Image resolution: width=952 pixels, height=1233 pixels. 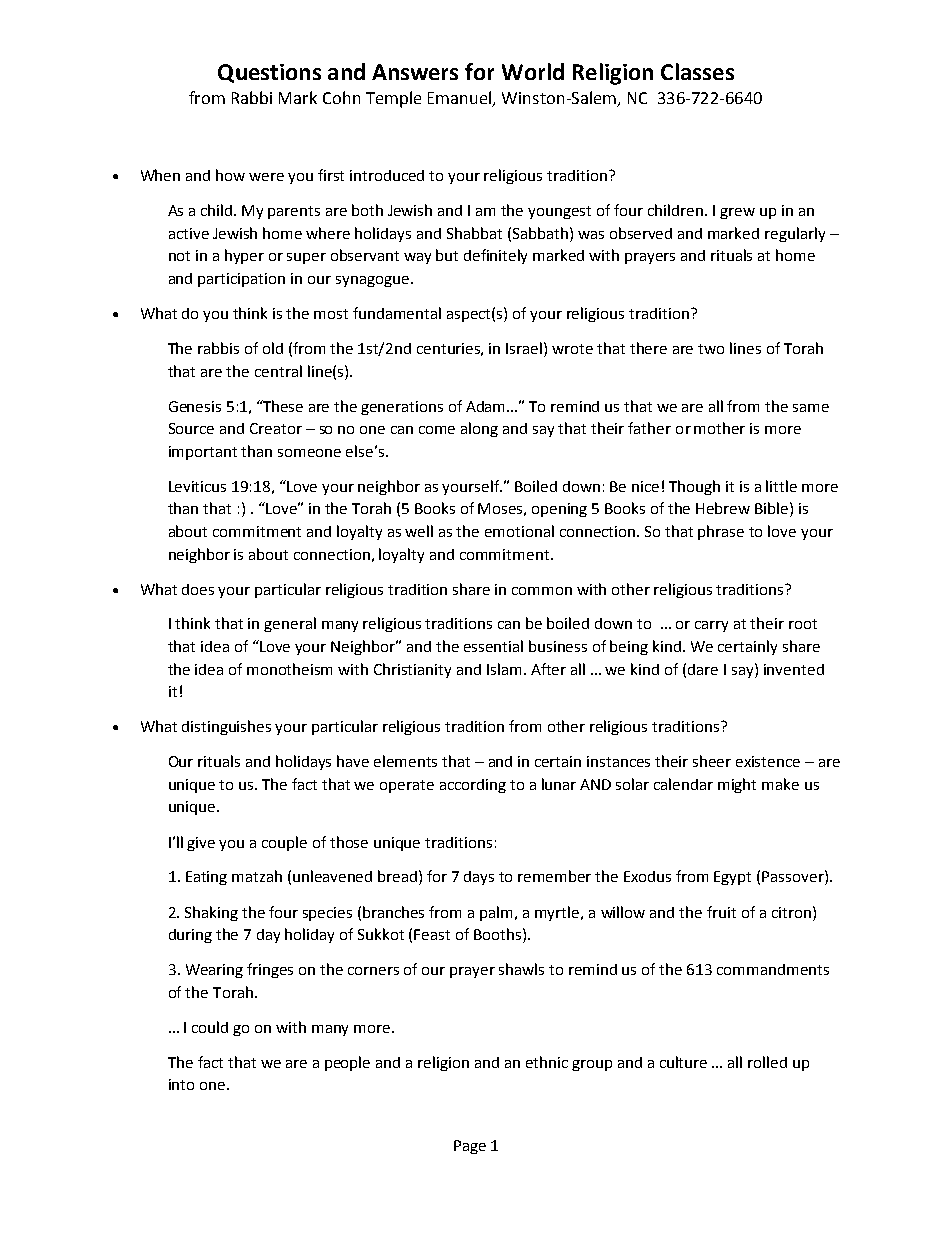 What do you see at coordinates (697, 71) in the screenshot?
I see `Classes` at bounding box center [697, 71].
